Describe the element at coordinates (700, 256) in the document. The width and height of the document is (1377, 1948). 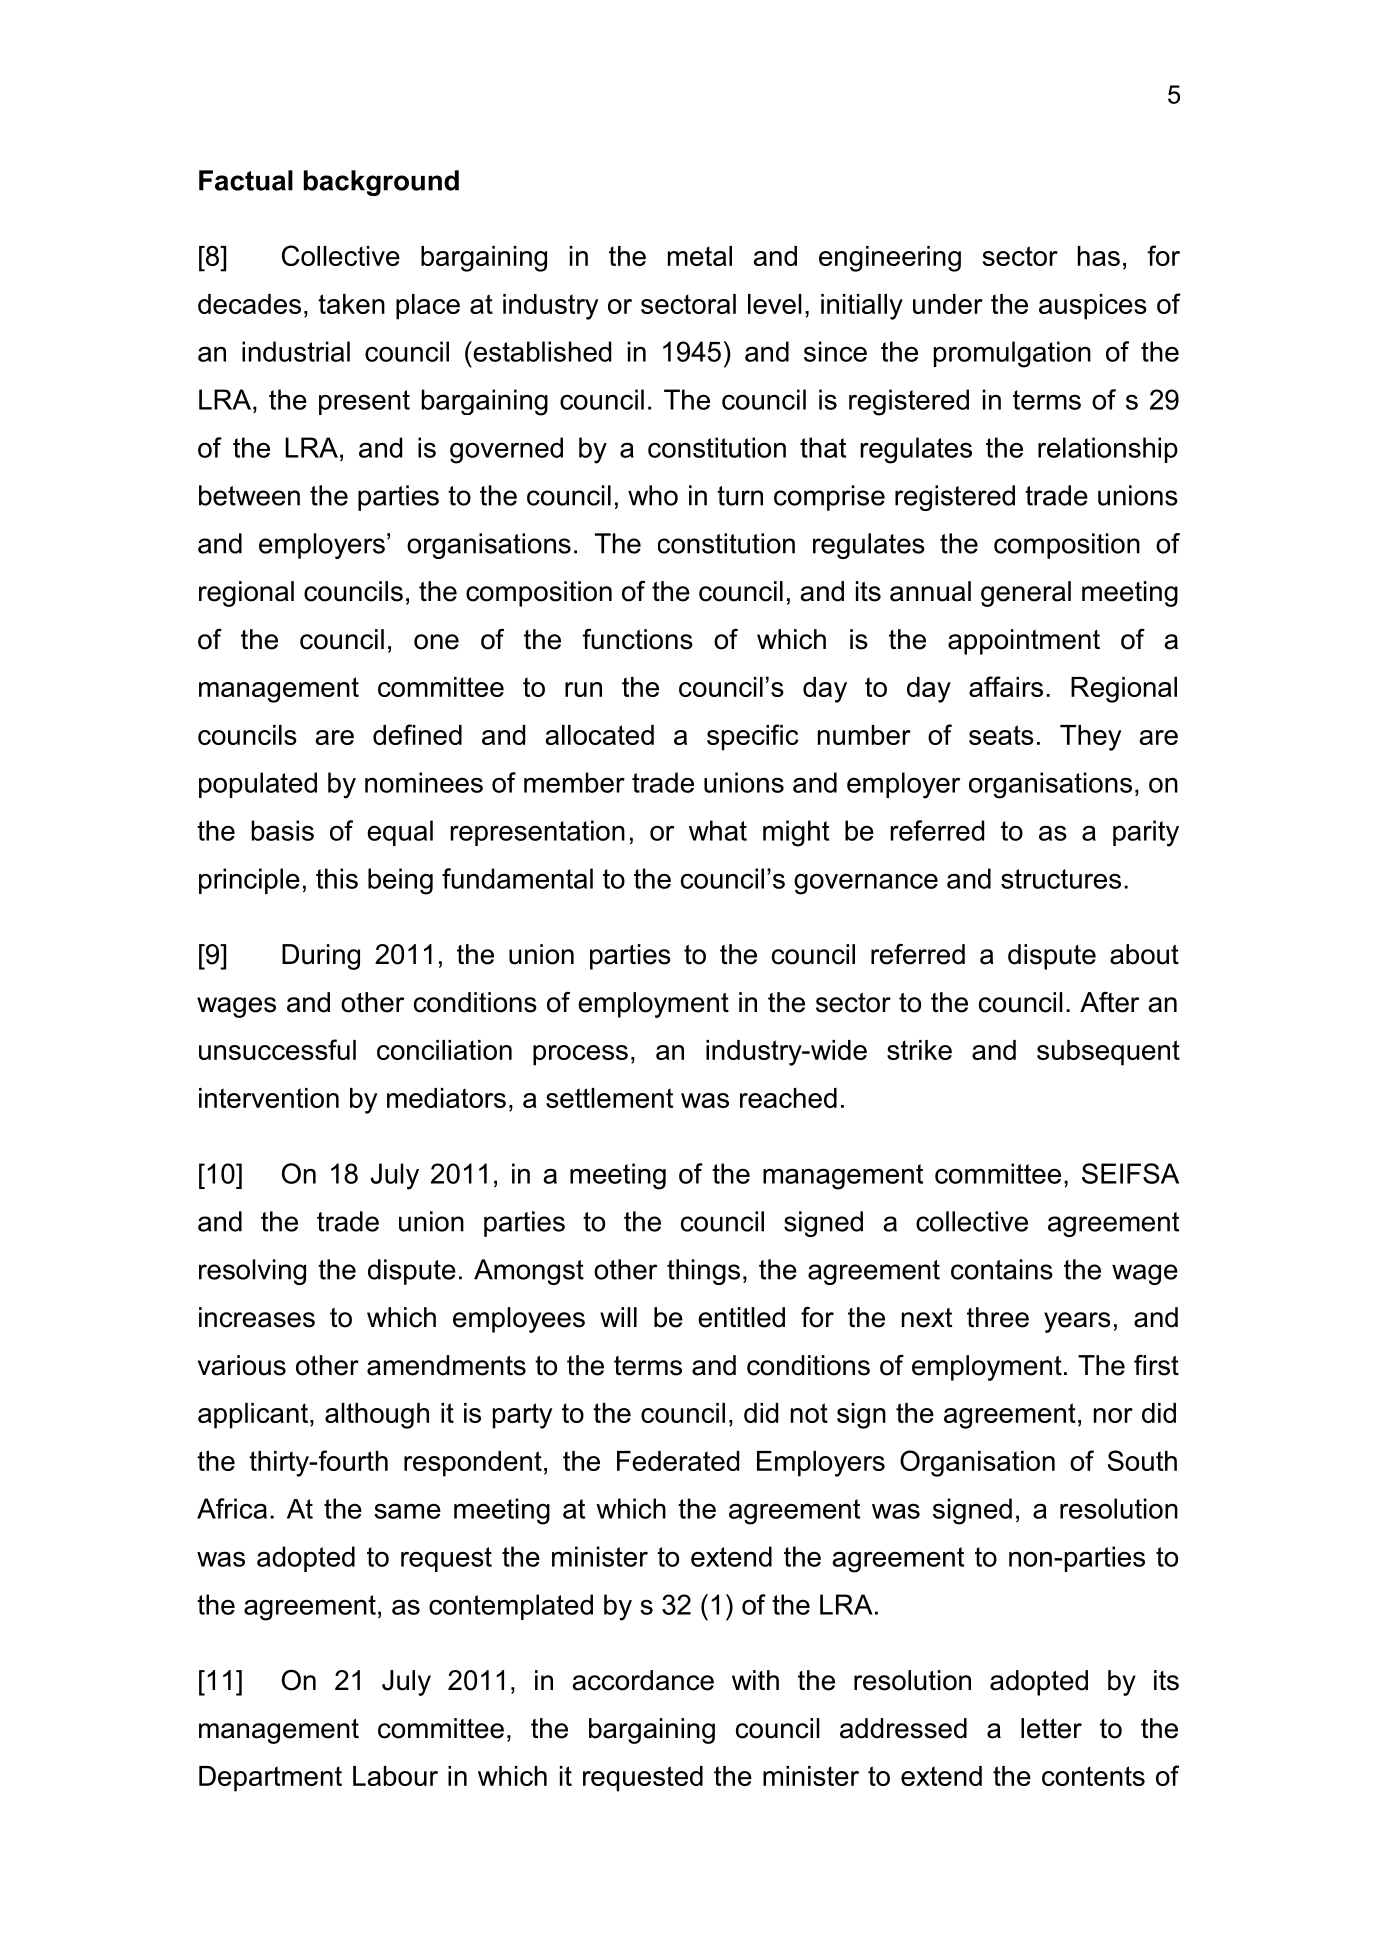
I see `metal` at that location.
